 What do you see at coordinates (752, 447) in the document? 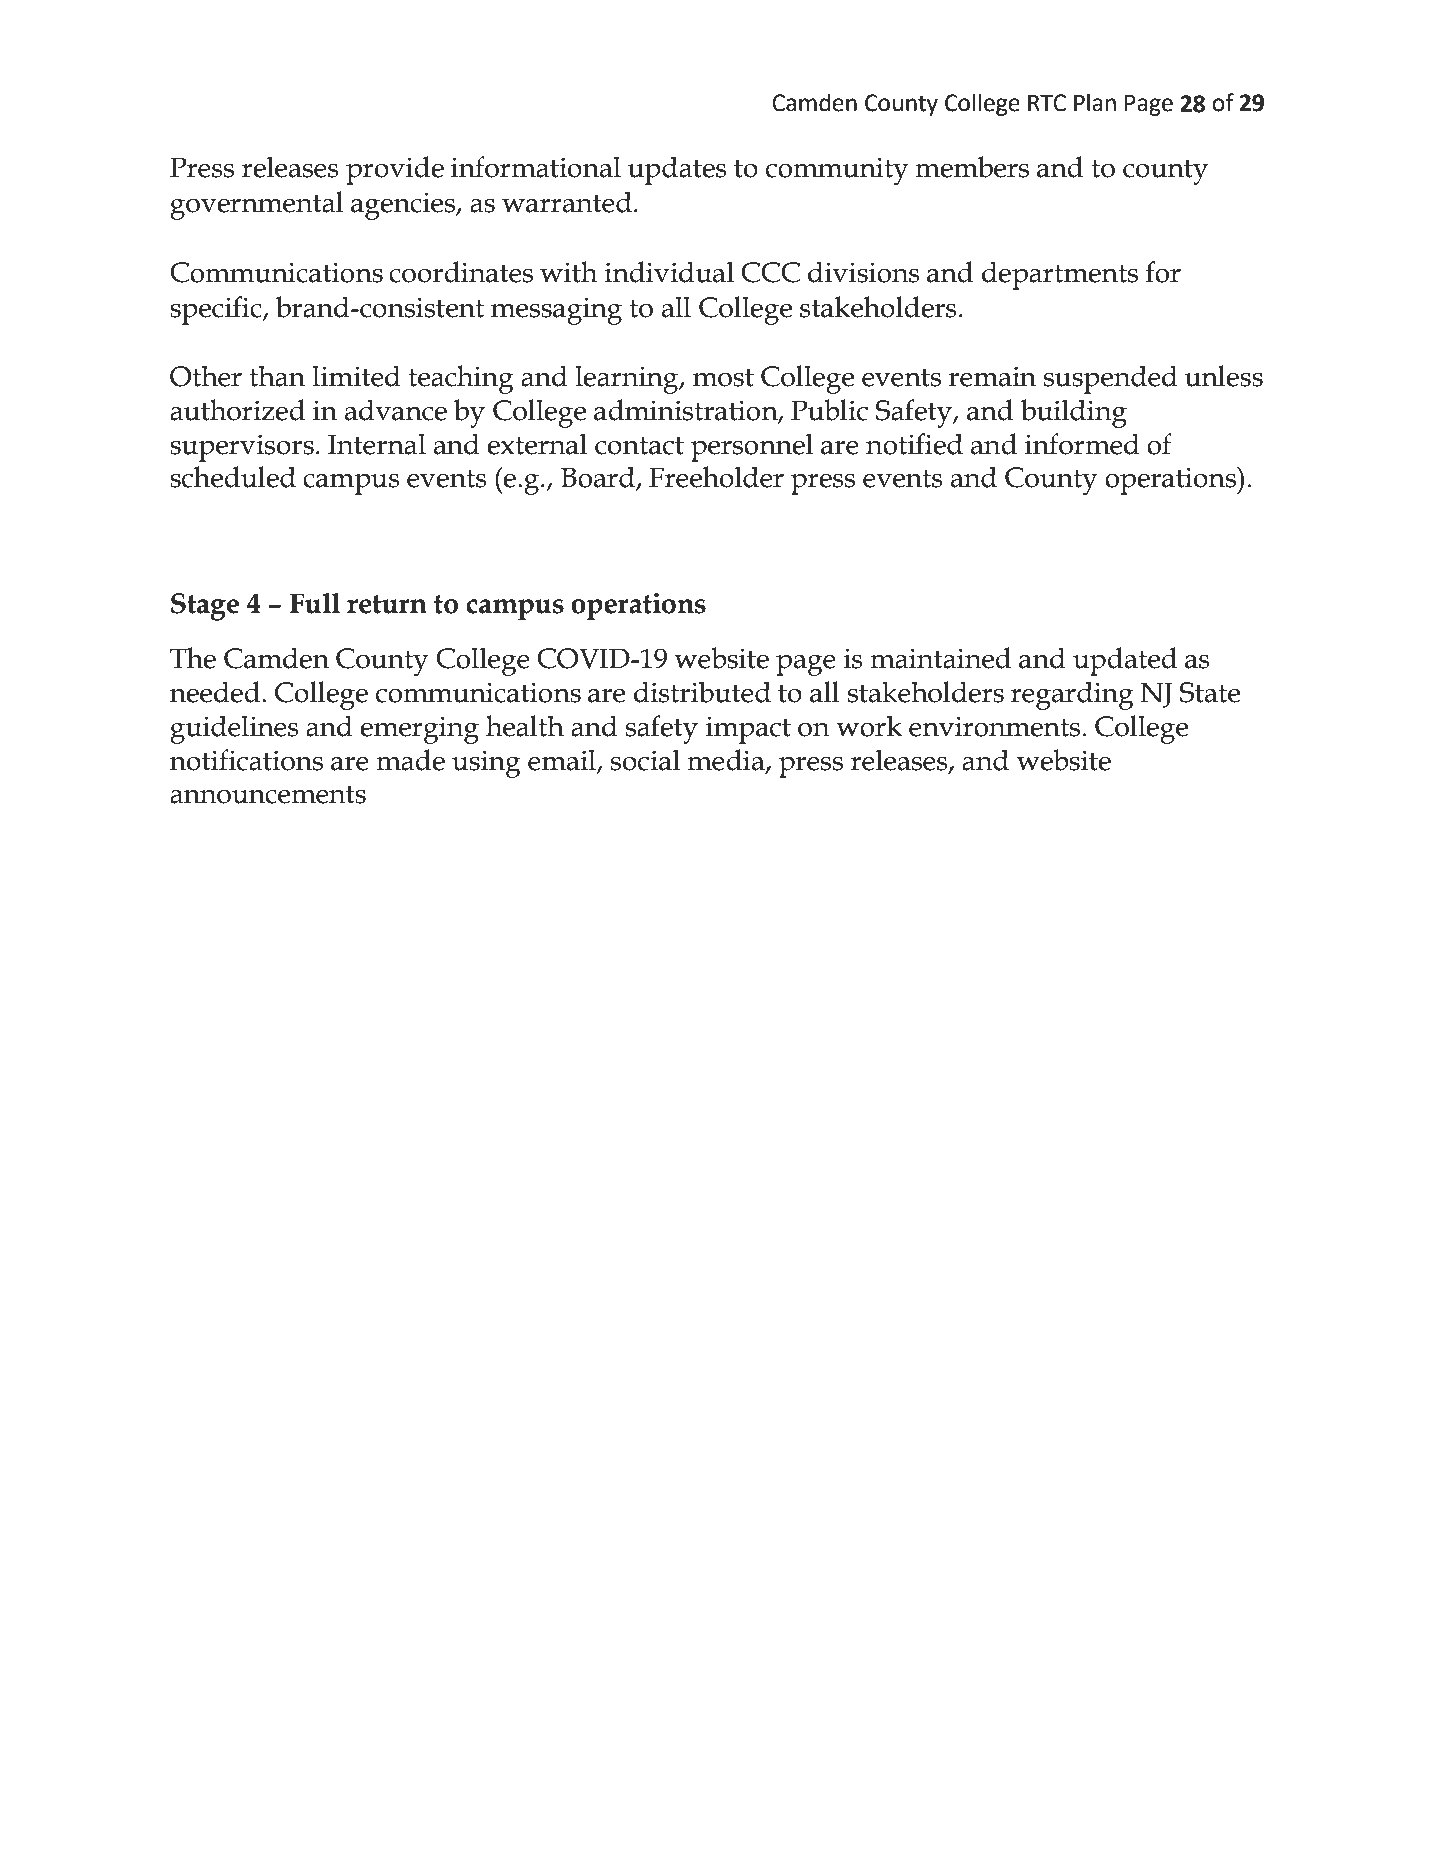
I see `personnel` at bounding box center [752, 447].
